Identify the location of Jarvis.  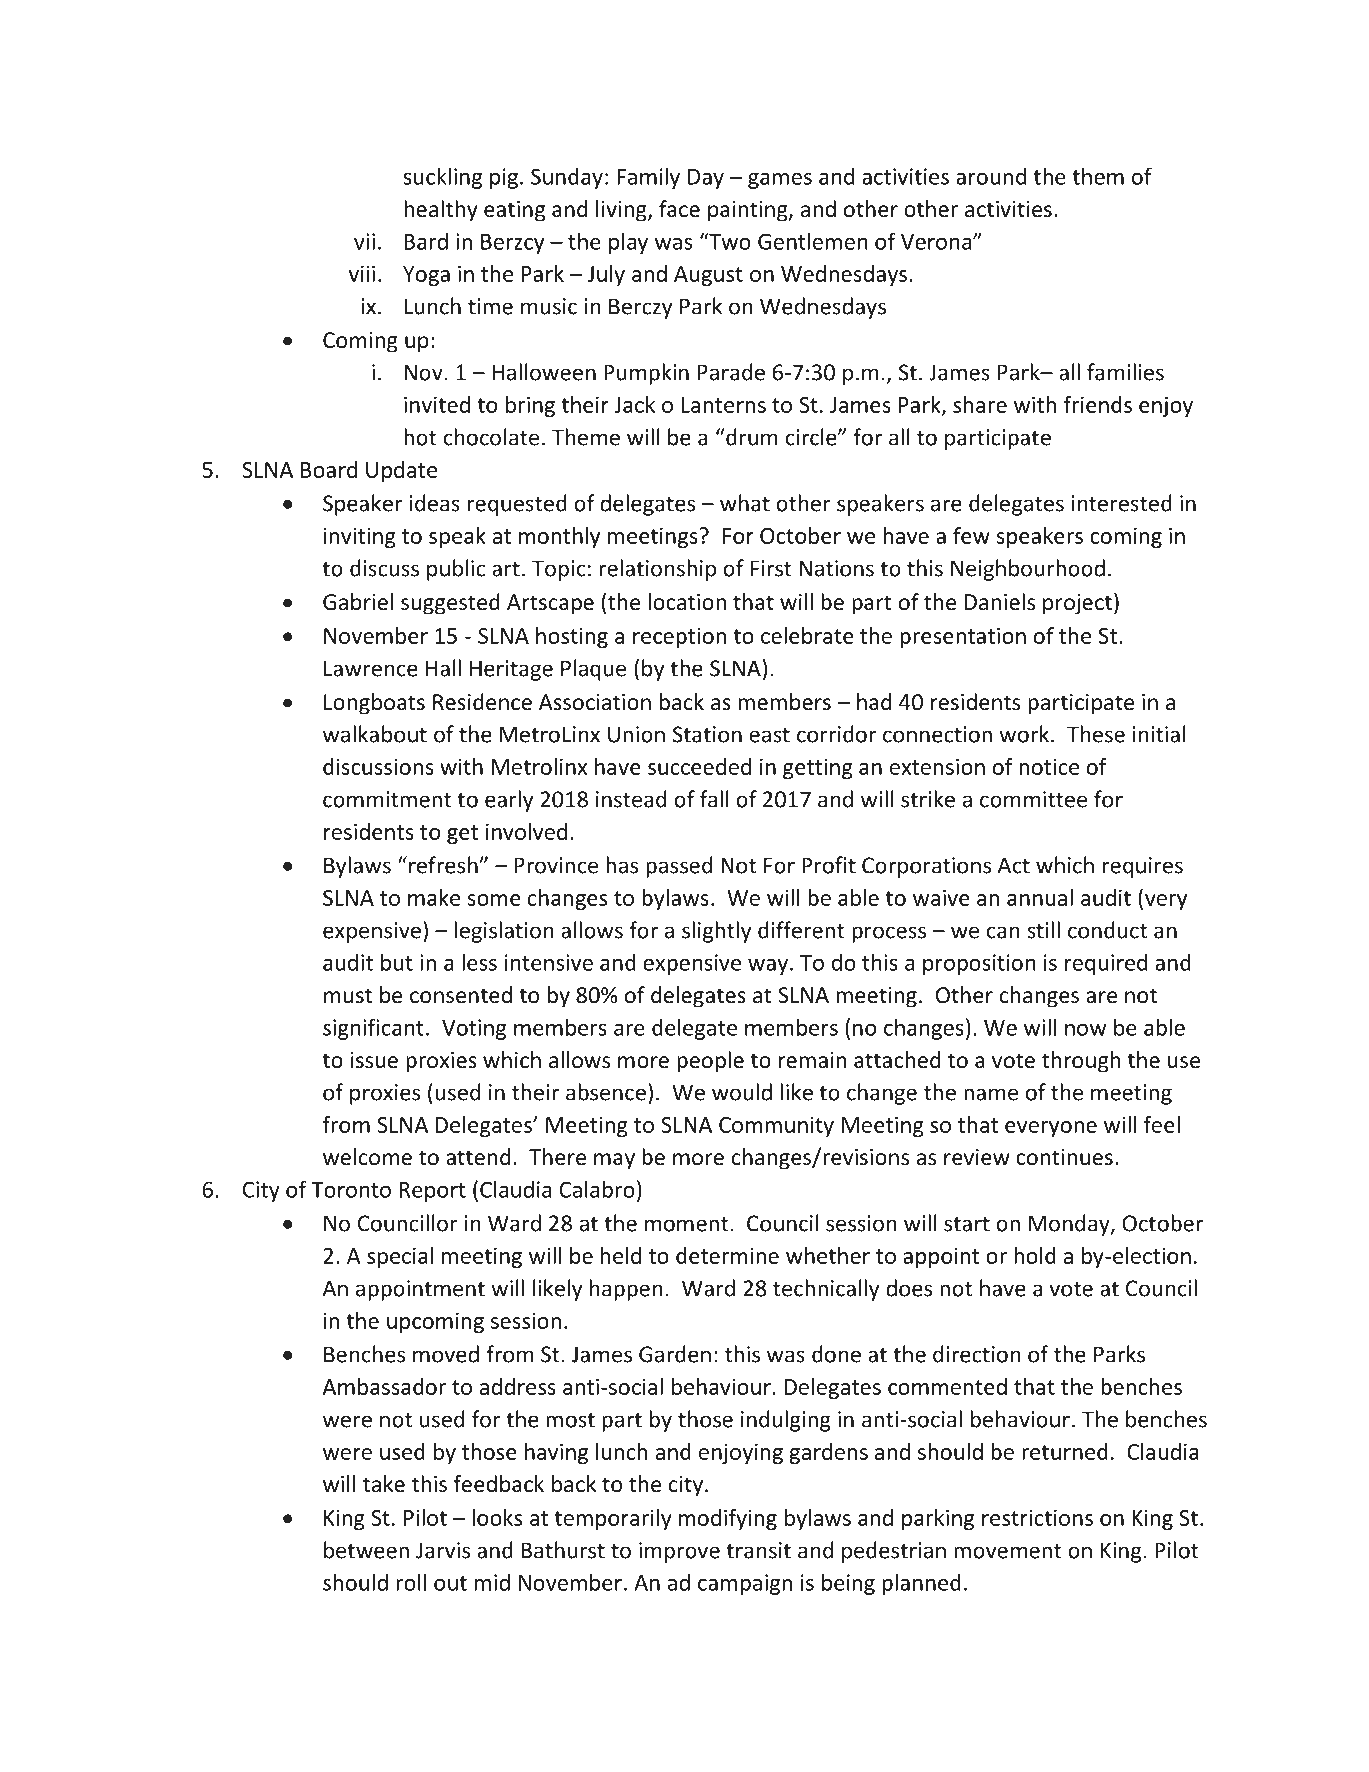
(443, 1550).
